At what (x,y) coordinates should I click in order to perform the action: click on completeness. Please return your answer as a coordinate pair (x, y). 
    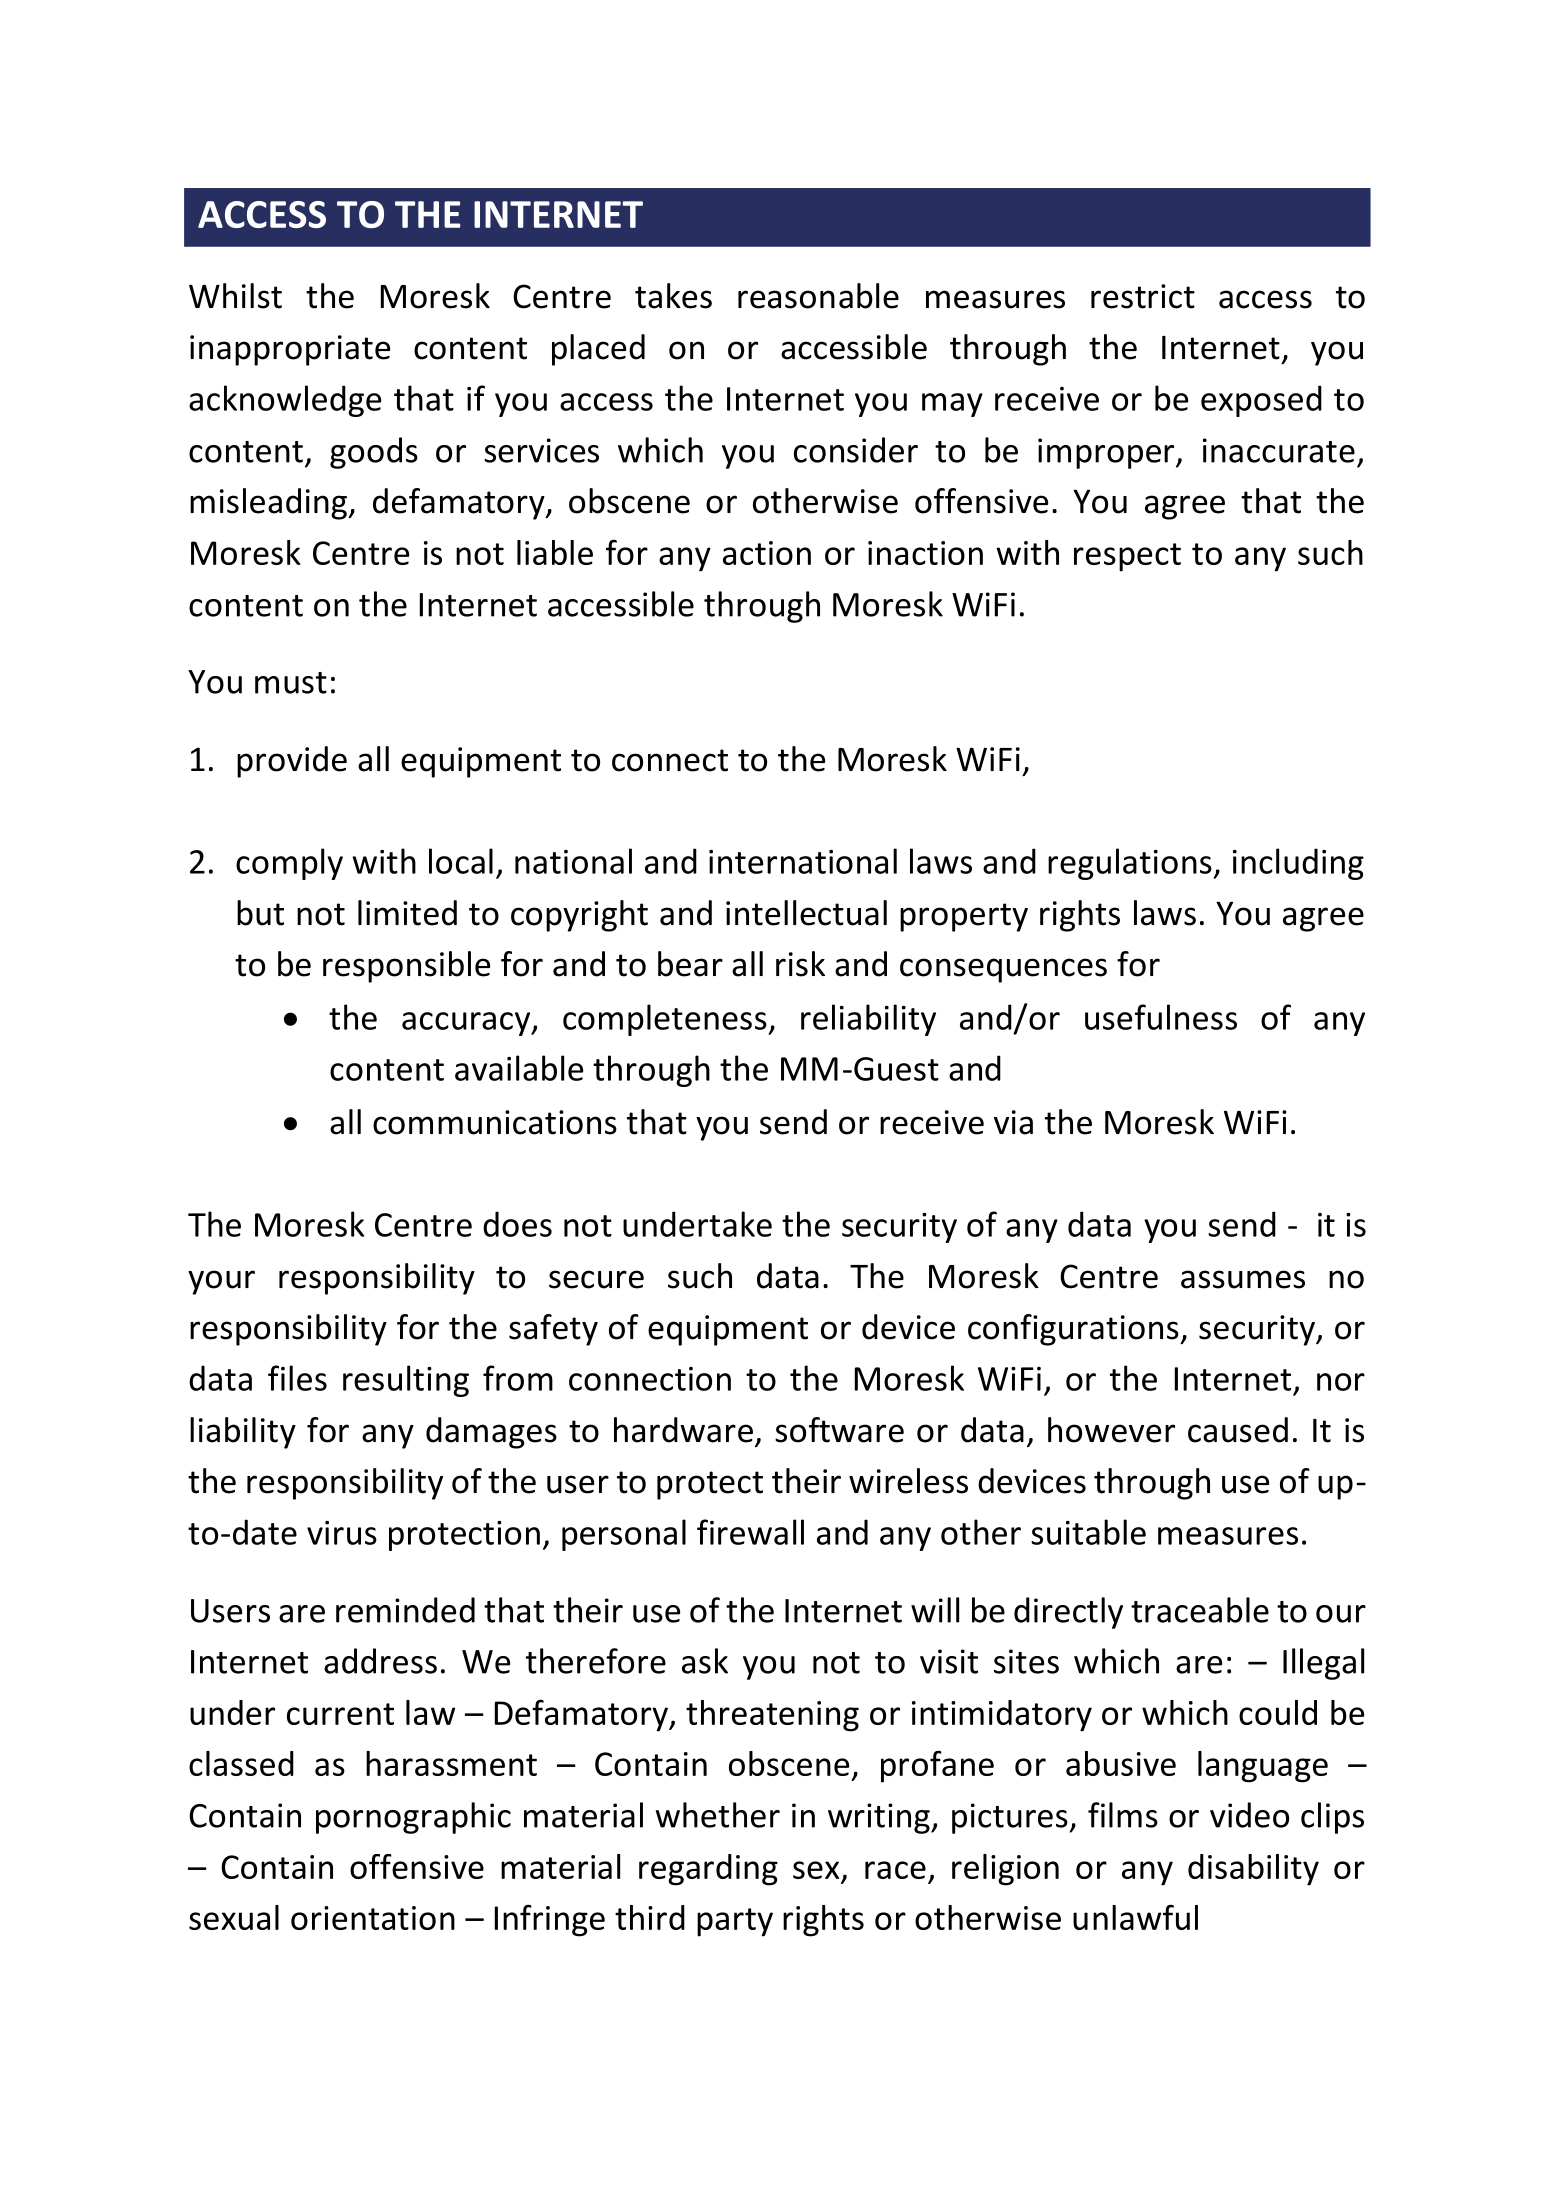
    Looking at the image, I should click on (666, 1020).
